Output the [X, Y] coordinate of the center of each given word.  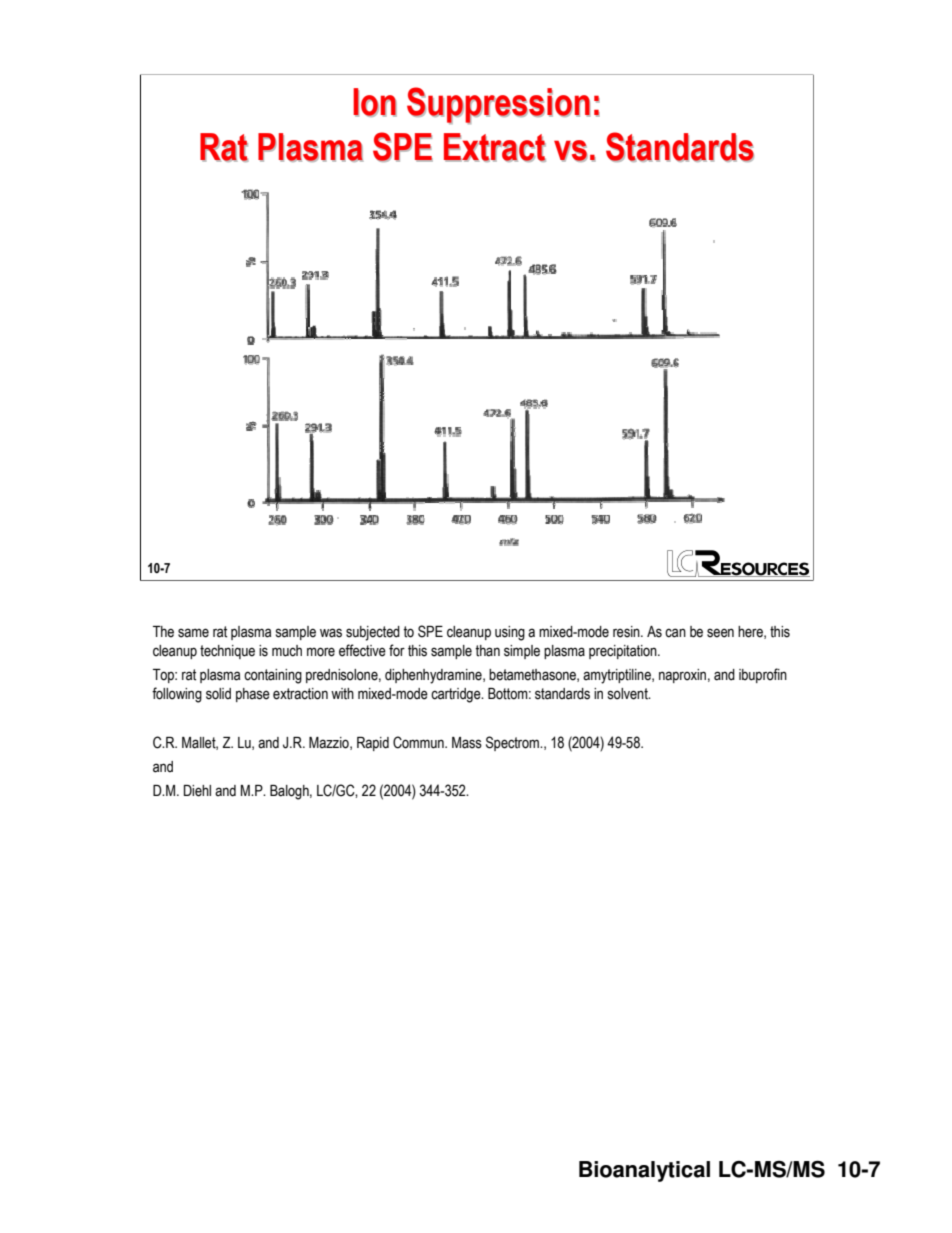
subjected [373, 633]
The [163, 632]
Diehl [197, 791]
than [487, 651]
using [510, 633]
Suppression [498, 105]
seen [720, 633]
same [193, 633]
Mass [467, 743]
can [675, 633]
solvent [629, 694]
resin [627, 632]
